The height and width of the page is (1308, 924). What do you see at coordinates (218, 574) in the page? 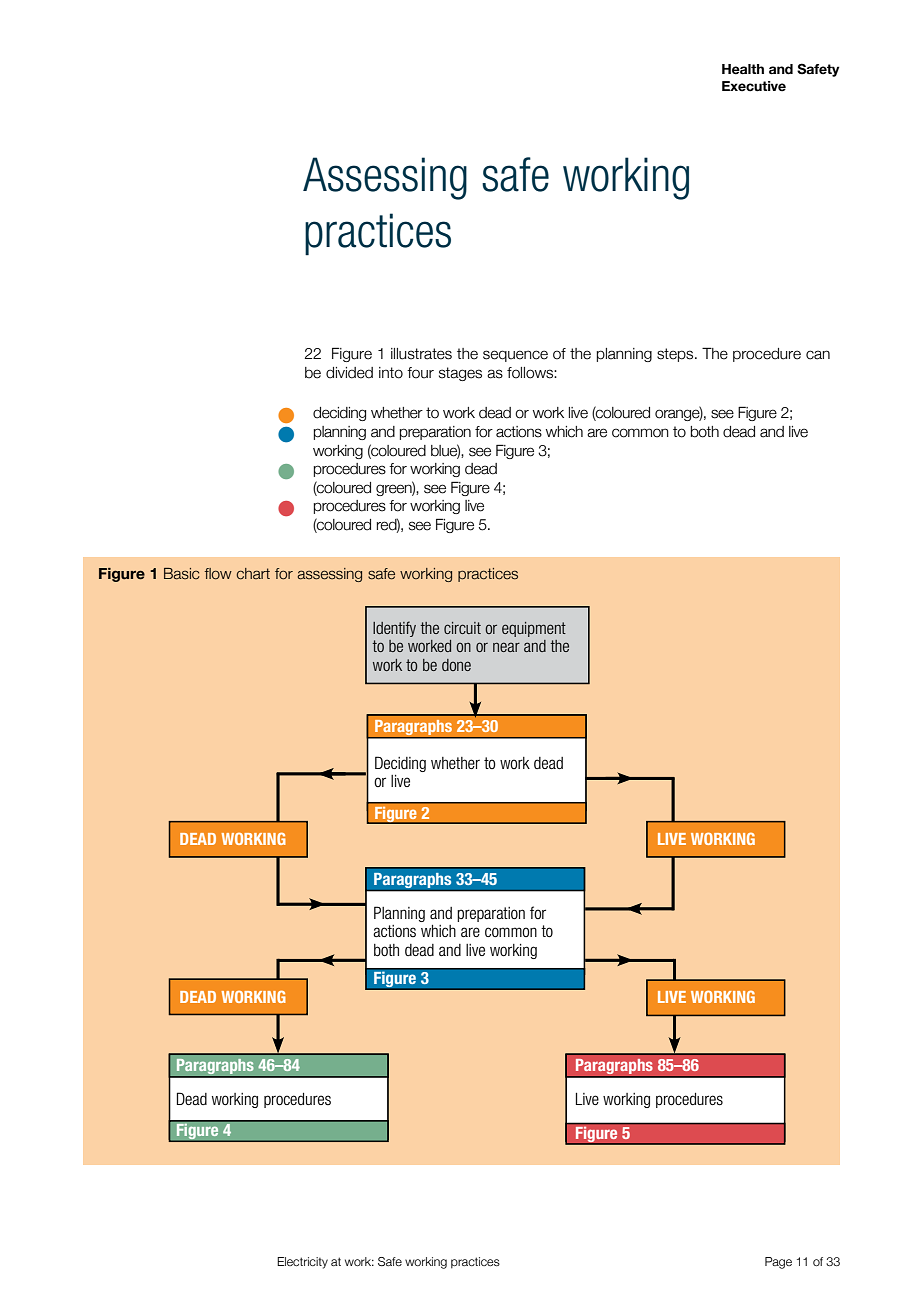
I see `flow` at bounding box center [218, 574].
